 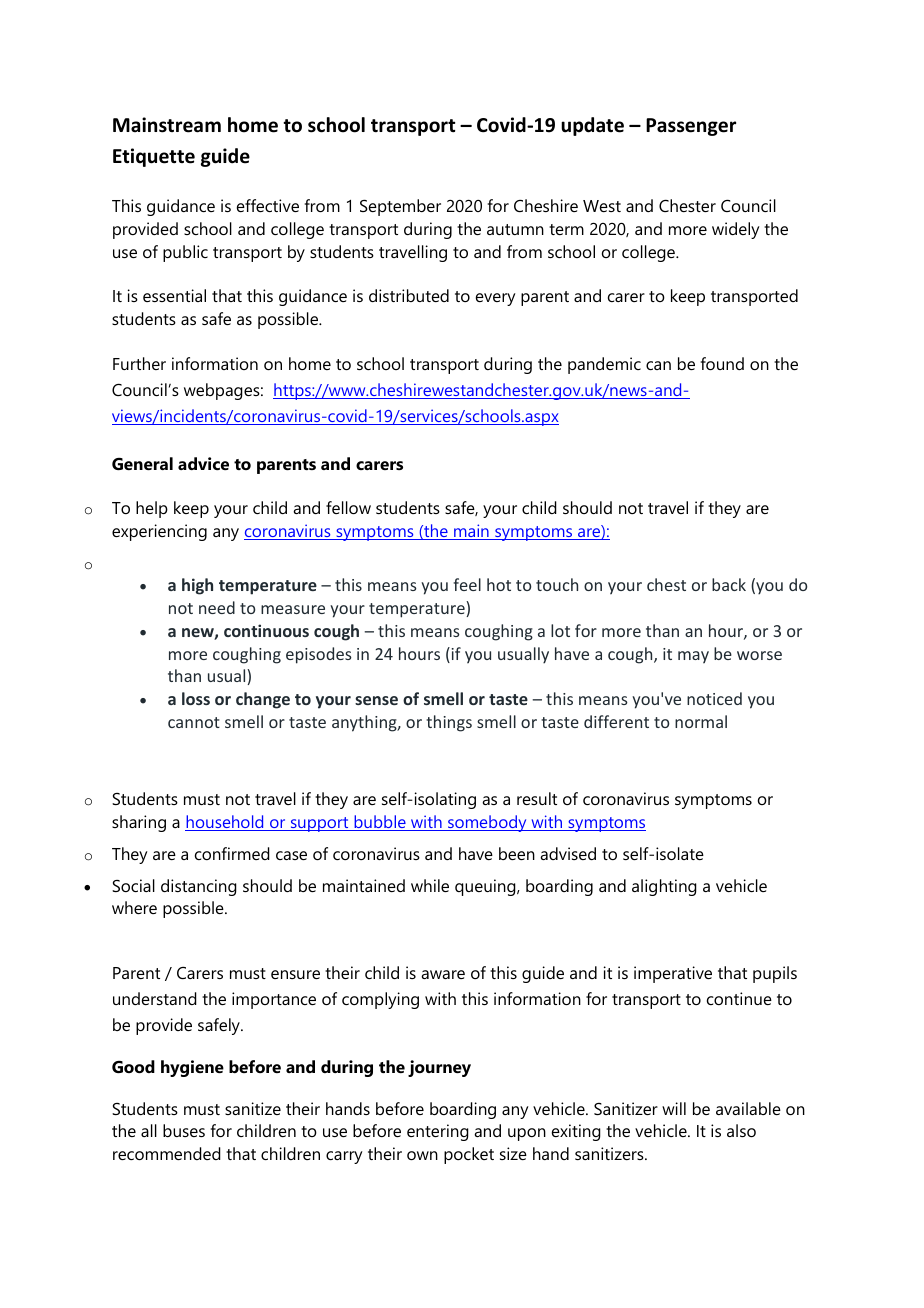 I want to click on Etiquette, so click(x=154, y=157).
